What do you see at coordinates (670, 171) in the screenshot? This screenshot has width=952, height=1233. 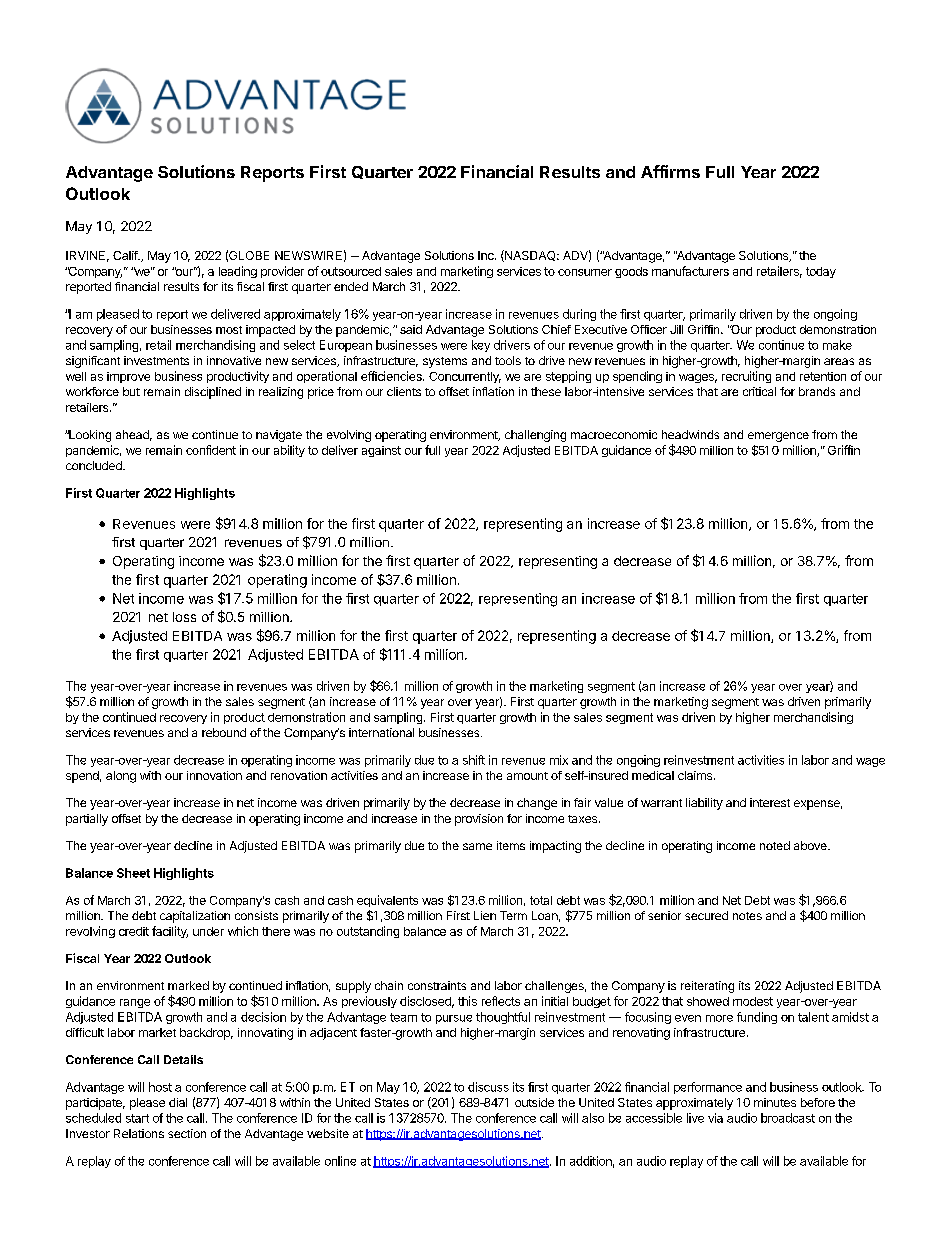 I see `Affirms` at bounding box center [670, 171].
